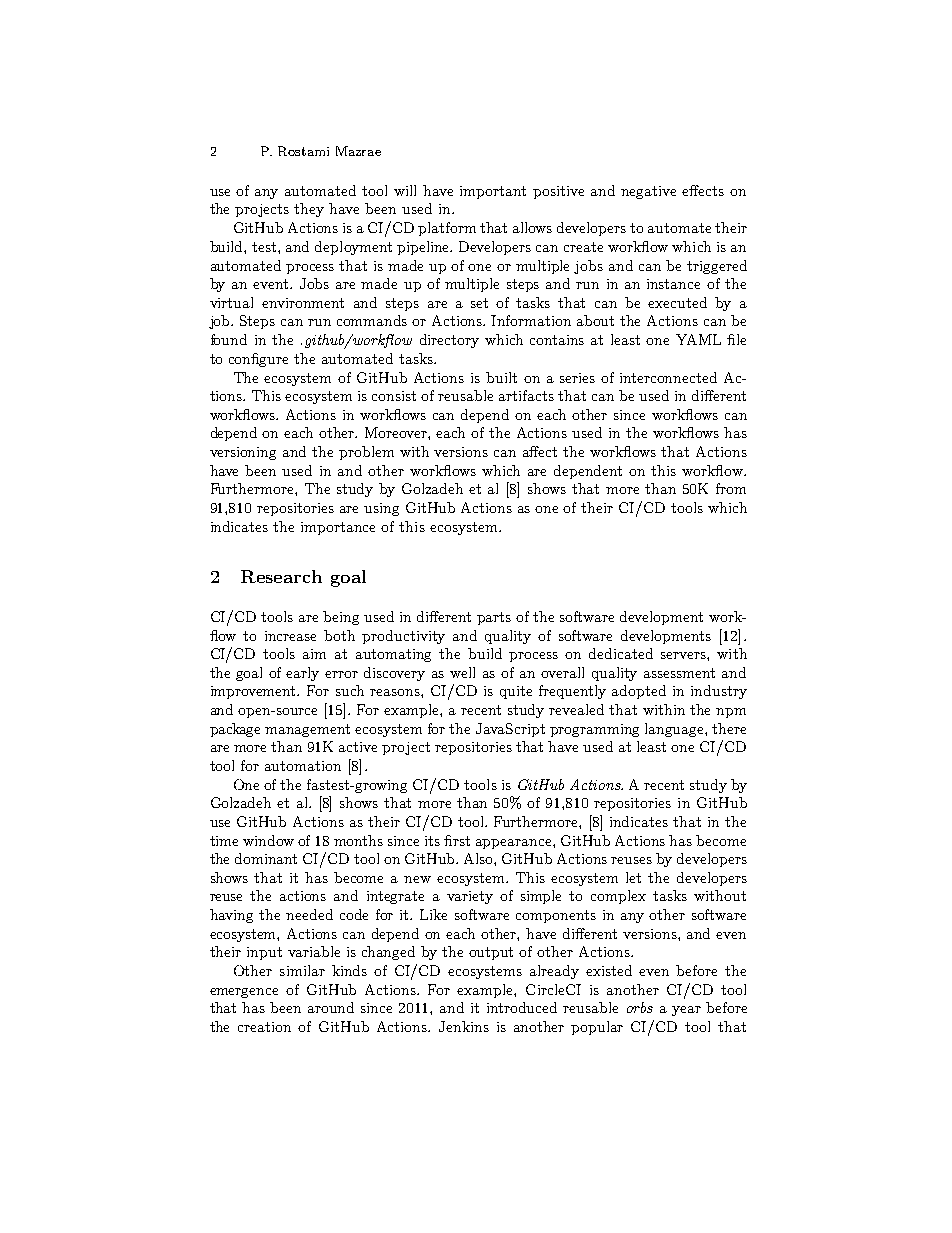 The image size is (952, 1233). I want to click on year, so click(686, 1011).
